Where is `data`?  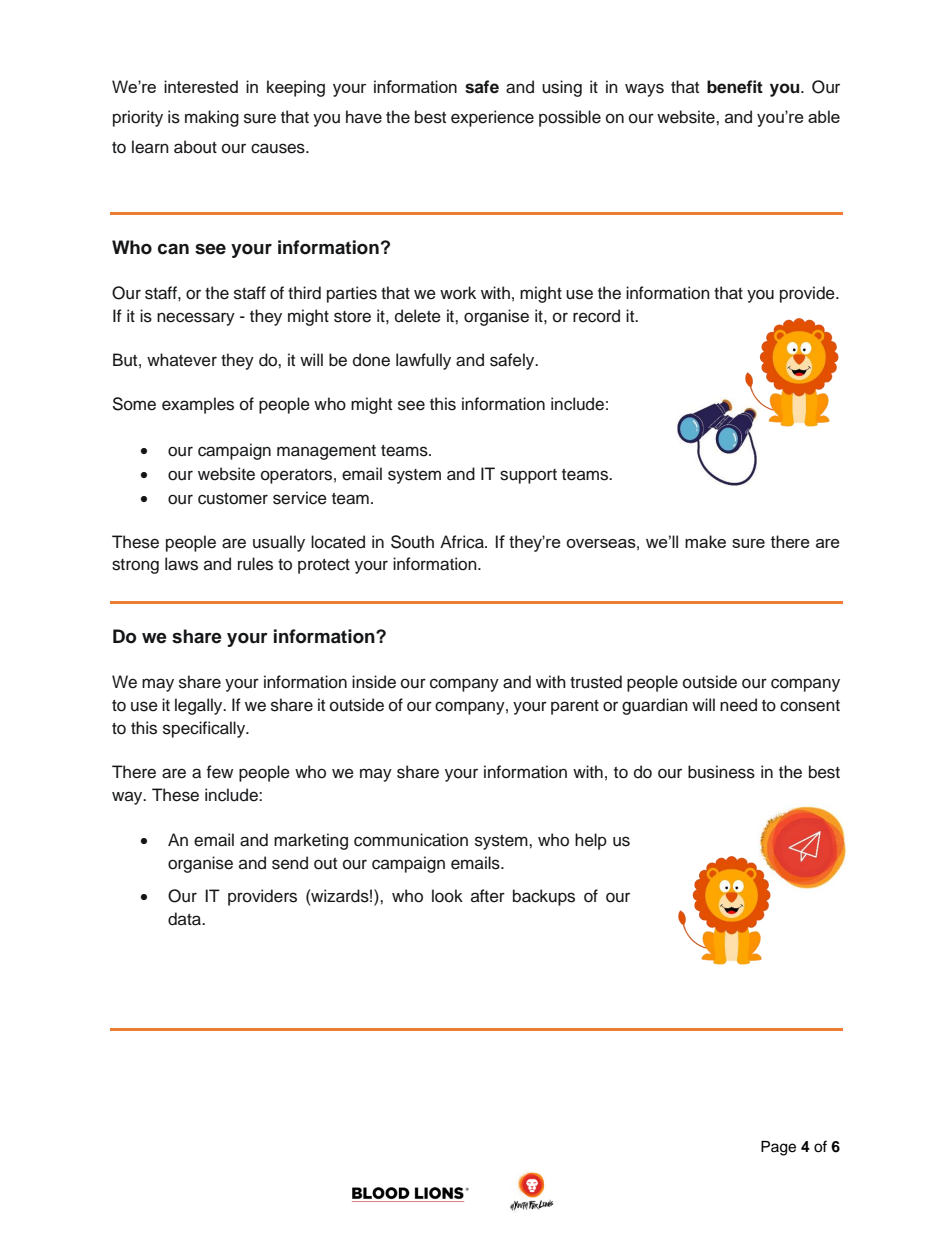 data is located at coordinates (185, 919).
